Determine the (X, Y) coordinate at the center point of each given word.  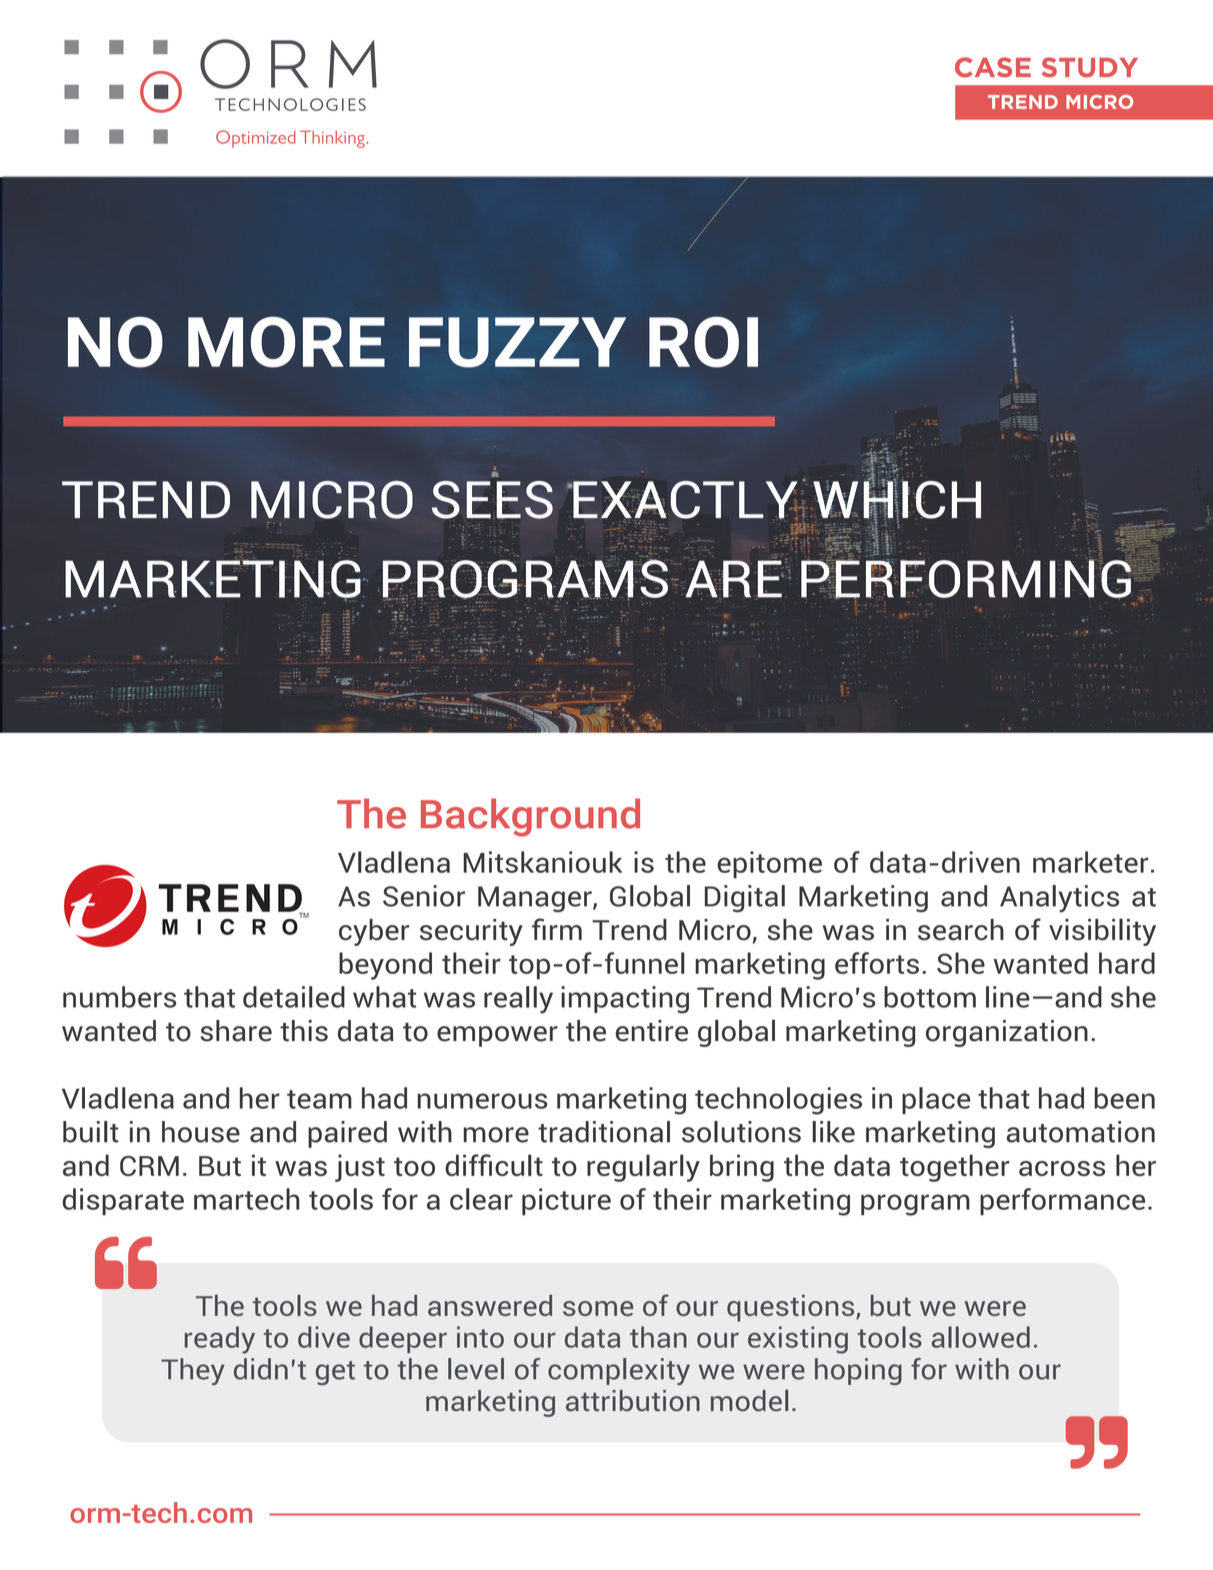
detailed (294, 997)
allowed (980, 1337)
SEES (492, 500)
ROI (703, 342)
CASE (993, 67)
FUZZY (517, 342)
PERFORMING (966, 579)
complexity (619, 1371)
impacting (625, 1000)
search (961, 930)
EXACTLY (685, 501)
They (193, 1371)
